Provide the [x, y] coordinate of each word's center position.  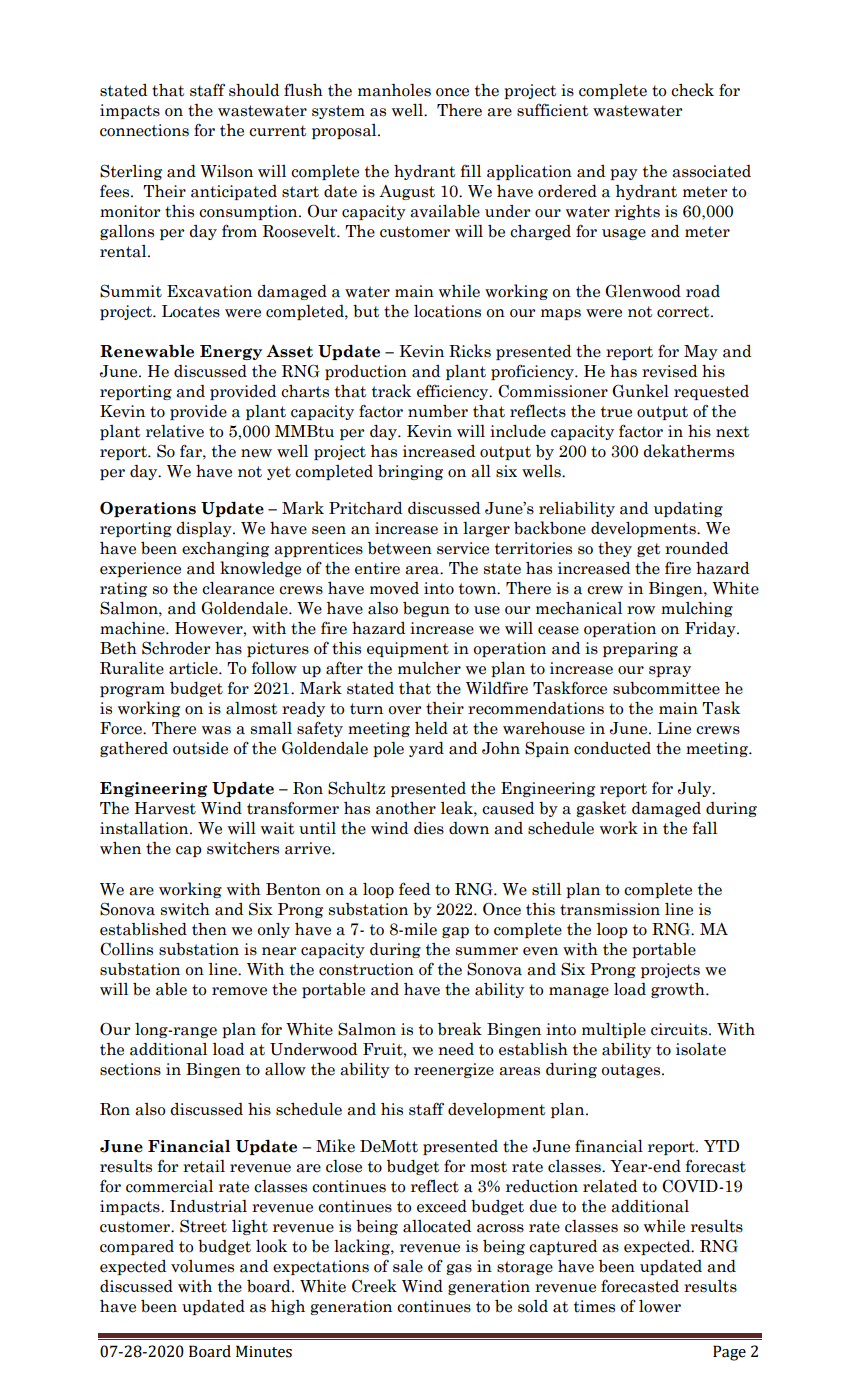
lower [660, 1306]
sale [408, 1266]
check [692, 90]
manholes [394, 90]
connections [144, 130]
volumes [202, 1266]
